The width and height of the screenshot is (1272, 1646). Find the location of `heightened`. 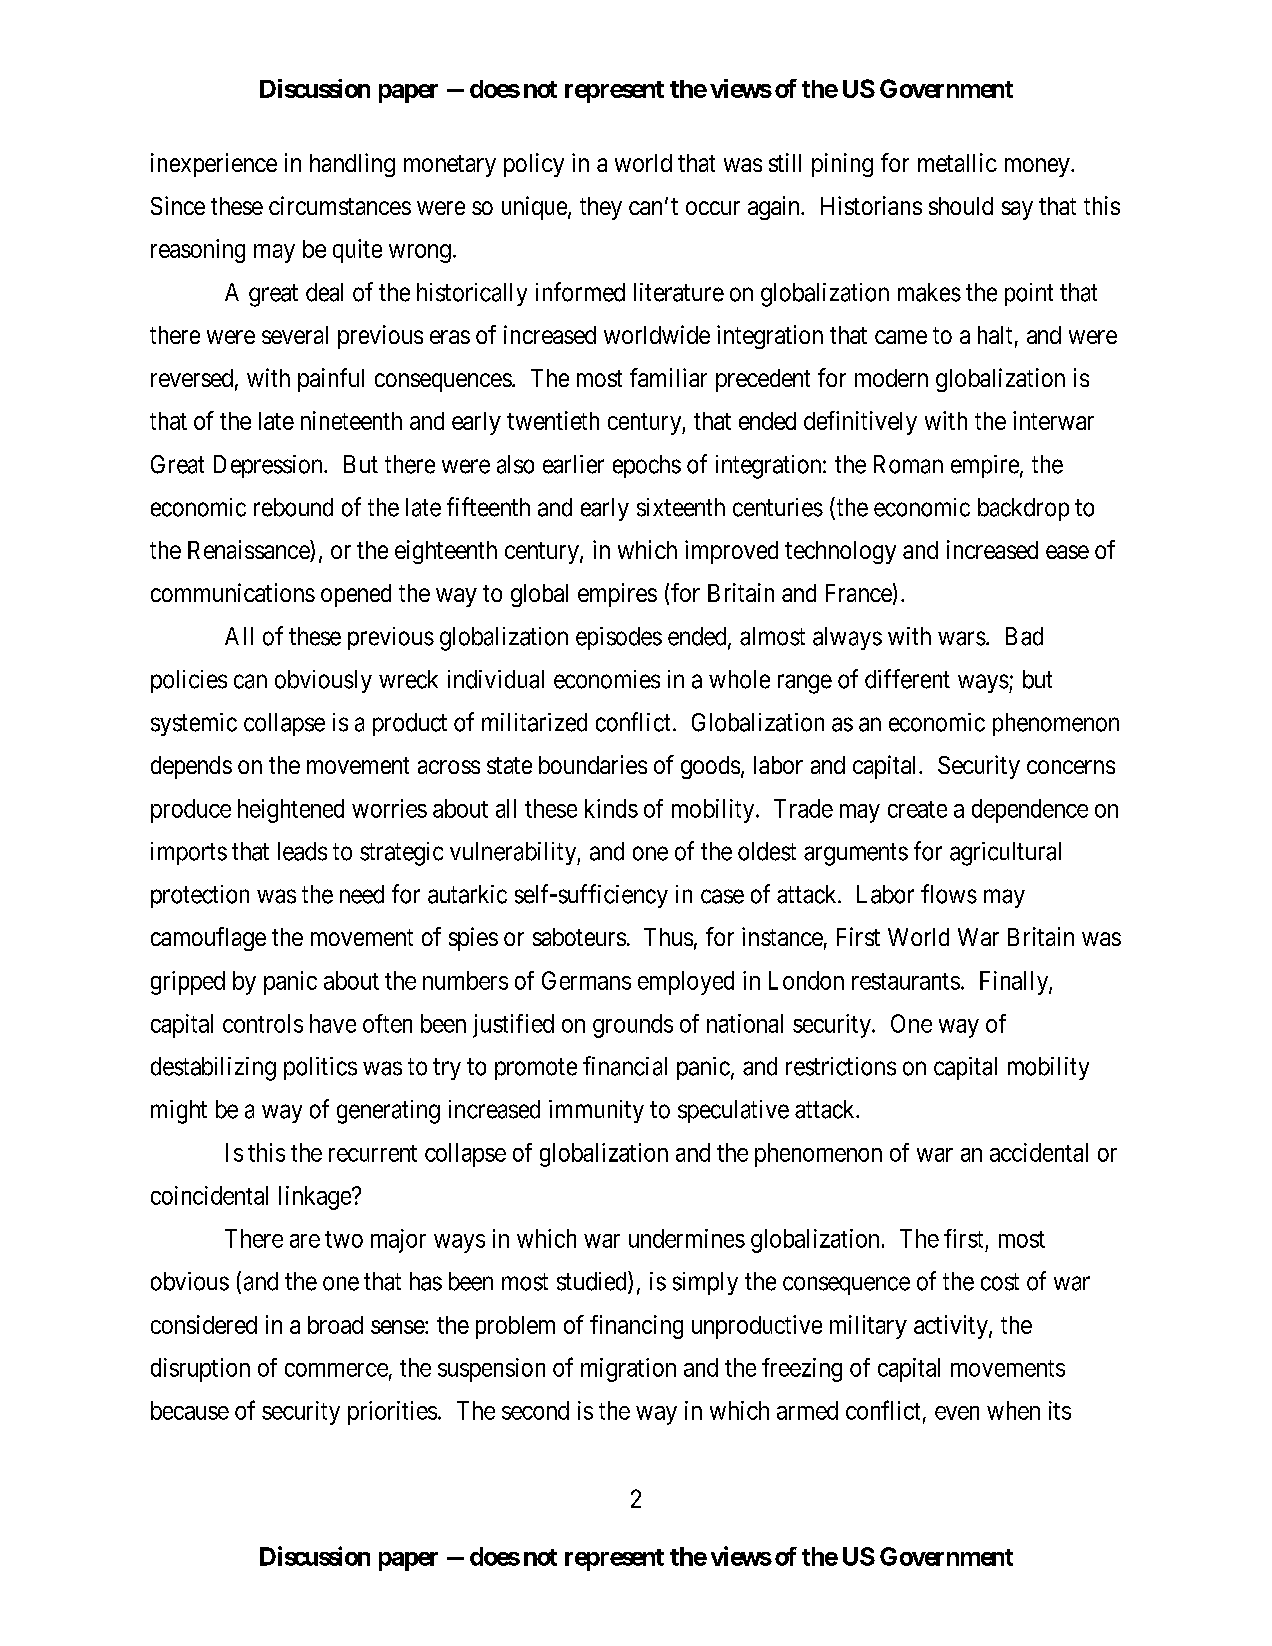

heightened is located at coordinates (291, 811).
